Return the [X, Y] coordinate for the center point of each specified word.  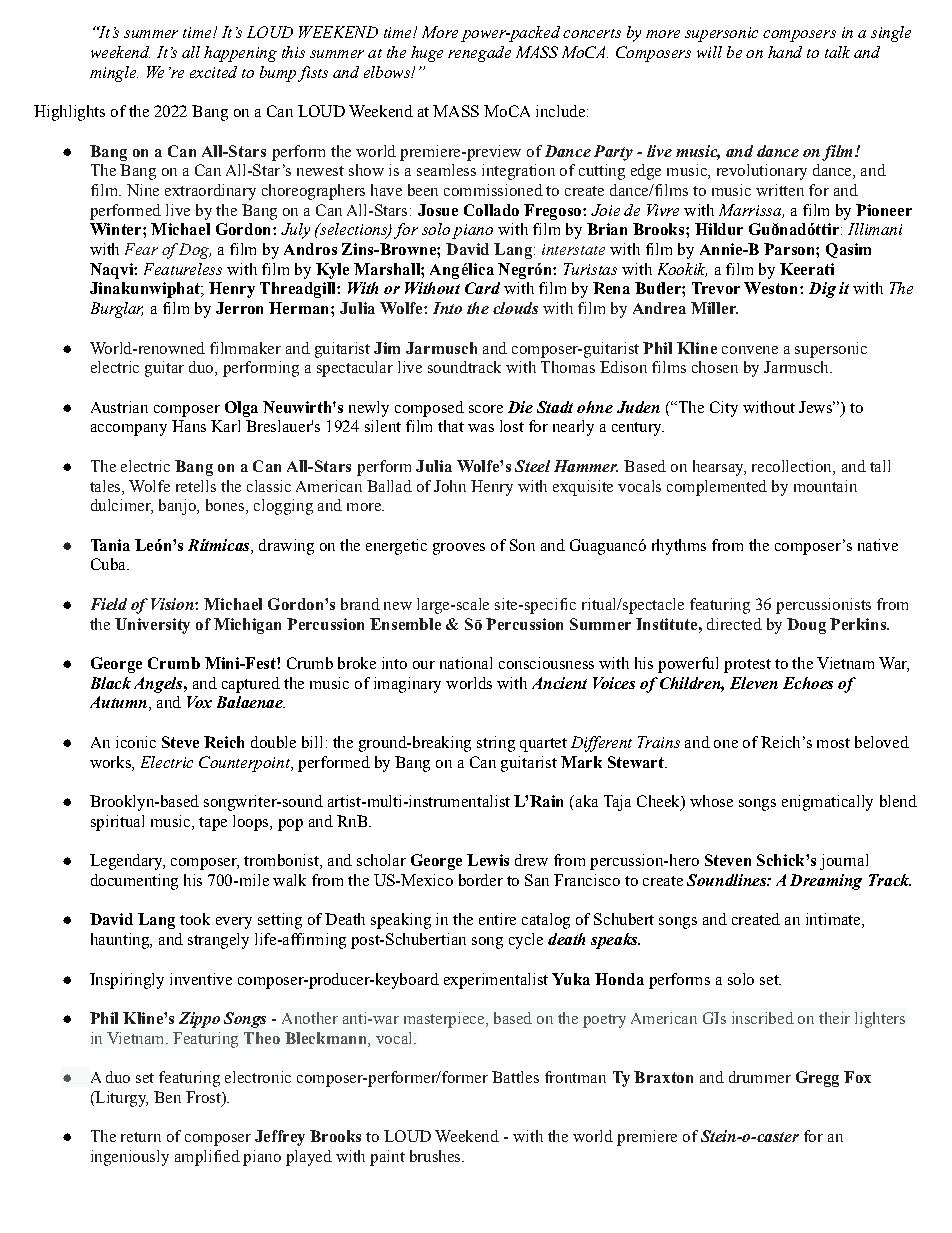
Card [482, 288]
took [195, 919]
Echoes [808, 683]
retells [196, 486]
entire [497, 919]
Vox [199, 702]
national [466, 663]
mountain [825, 486]
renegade [479, 54]
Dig [822, 290]
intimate [834, 920]
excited [213, 72]
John [450, 486]
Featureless [183, 269]
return [141, 1137]
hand [785, 52]
